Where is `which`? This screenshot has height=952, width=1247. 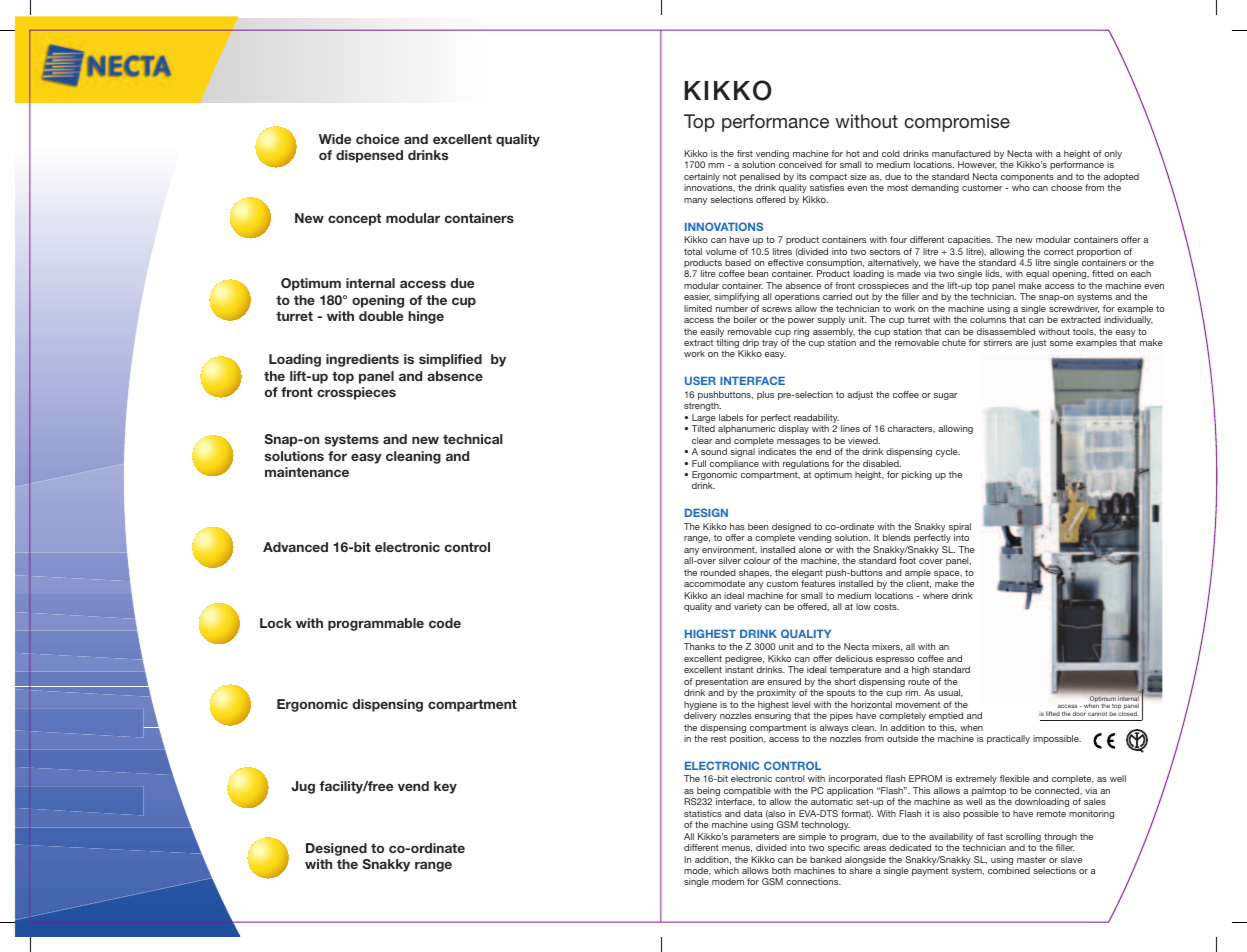 which is located at coordinates (726, 870).
